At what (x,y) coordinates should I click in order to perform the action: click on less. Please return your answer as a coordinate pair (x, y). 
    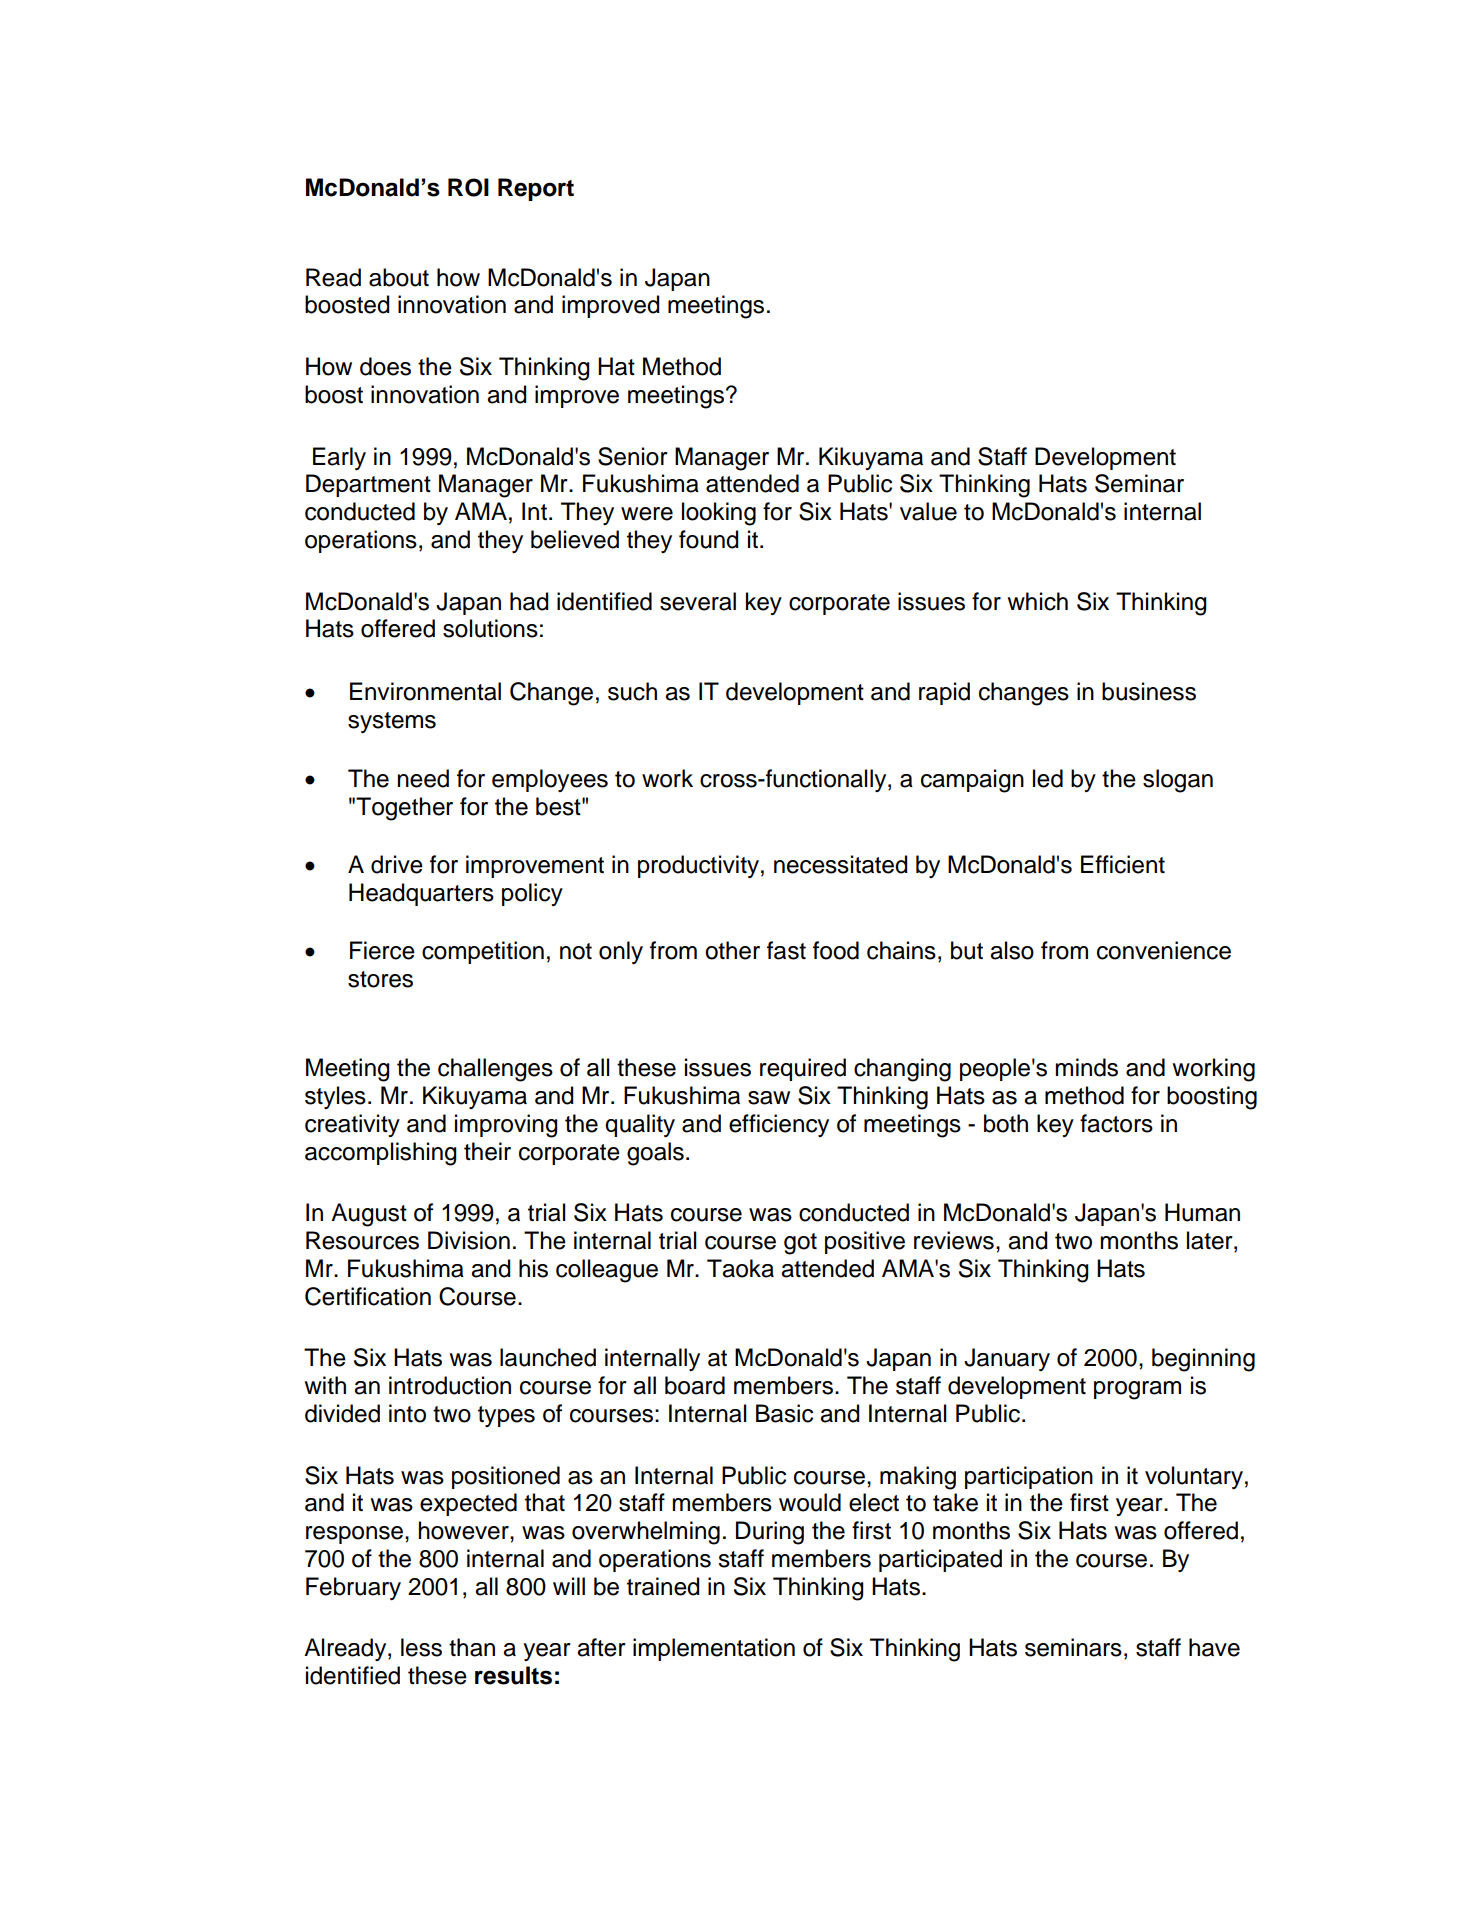
    Looking at the image, I should click on (421, 1647).
